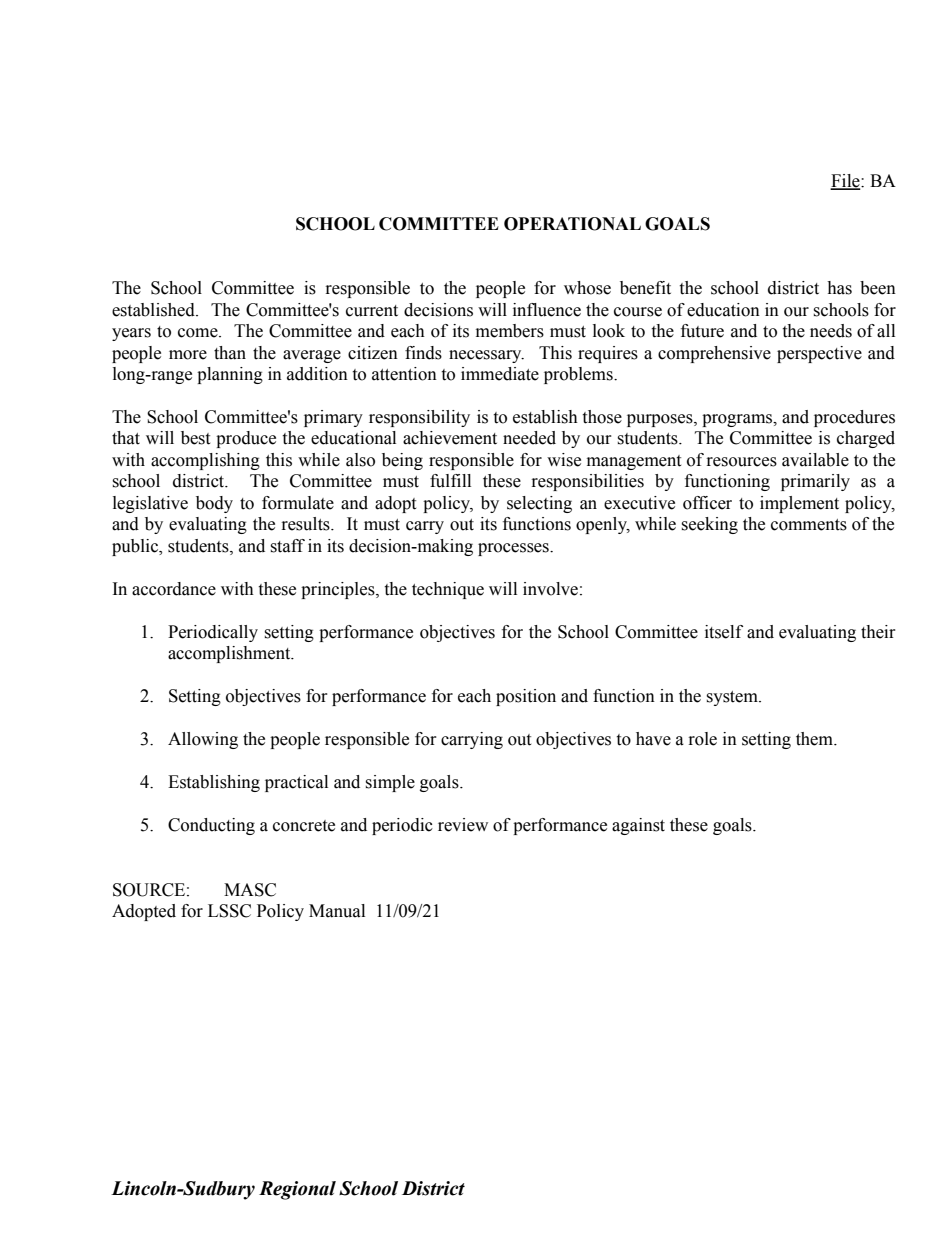 This screenshot has height=1233, width=952. I want to click on OPERATIONAL, so click(572, 224).
